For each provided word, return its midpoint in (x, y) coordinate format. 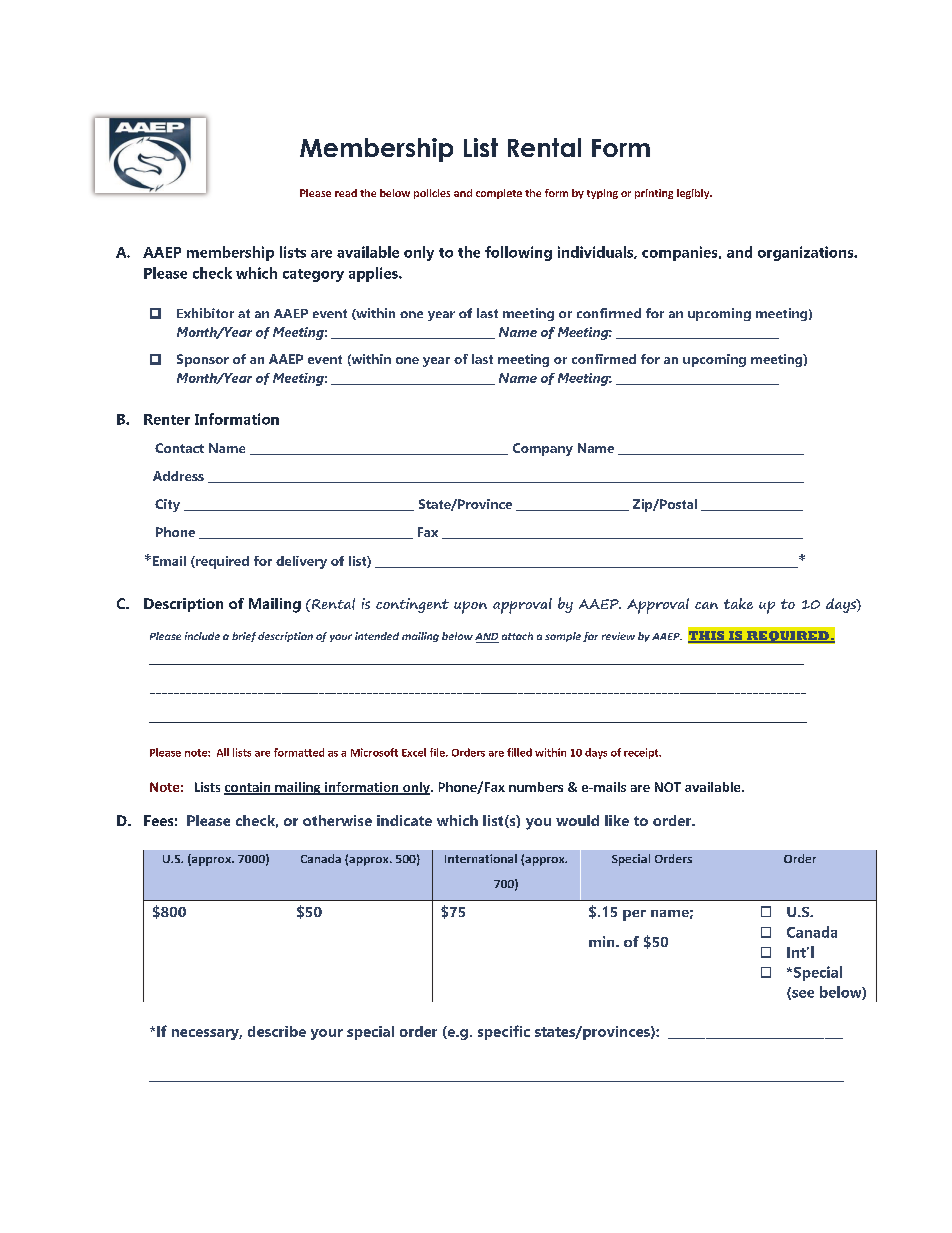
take (738, 603)
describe (277, 1031)
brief (244, 637)
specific (504, 1032)
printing (654, 194)
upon (470, 607)
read (346, 193)
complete (499, 194)
